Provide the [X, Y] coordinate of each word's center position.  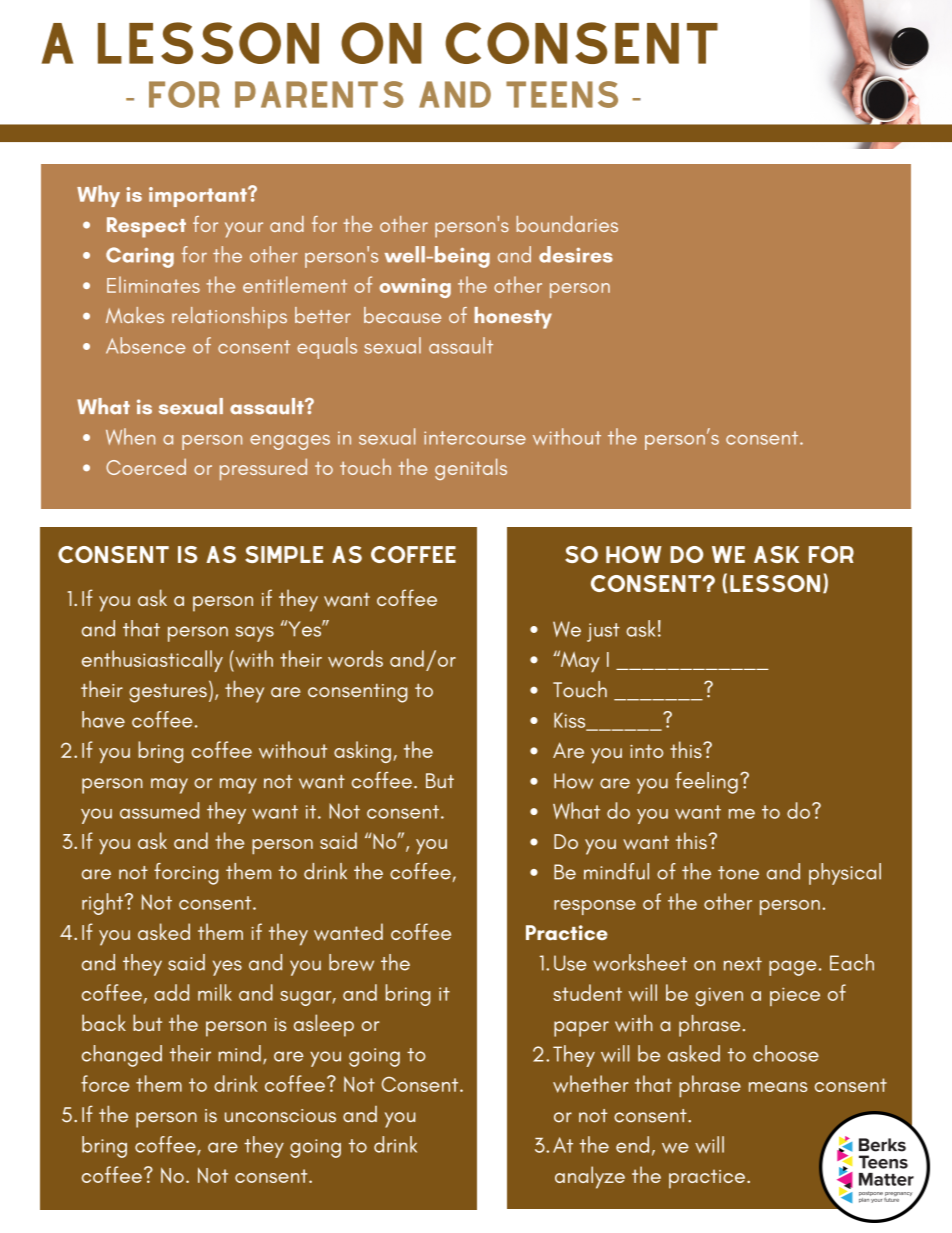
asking [362, 752]
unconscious [280, 1116]
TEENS [562, 94]
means [778, 1087]
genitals [471, 469]
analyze [590, 1177]
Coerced [146, 466]
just [603, 632]
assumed [159, 810]
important [199, 197]
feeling [706, 783]
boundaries [567, 224]
